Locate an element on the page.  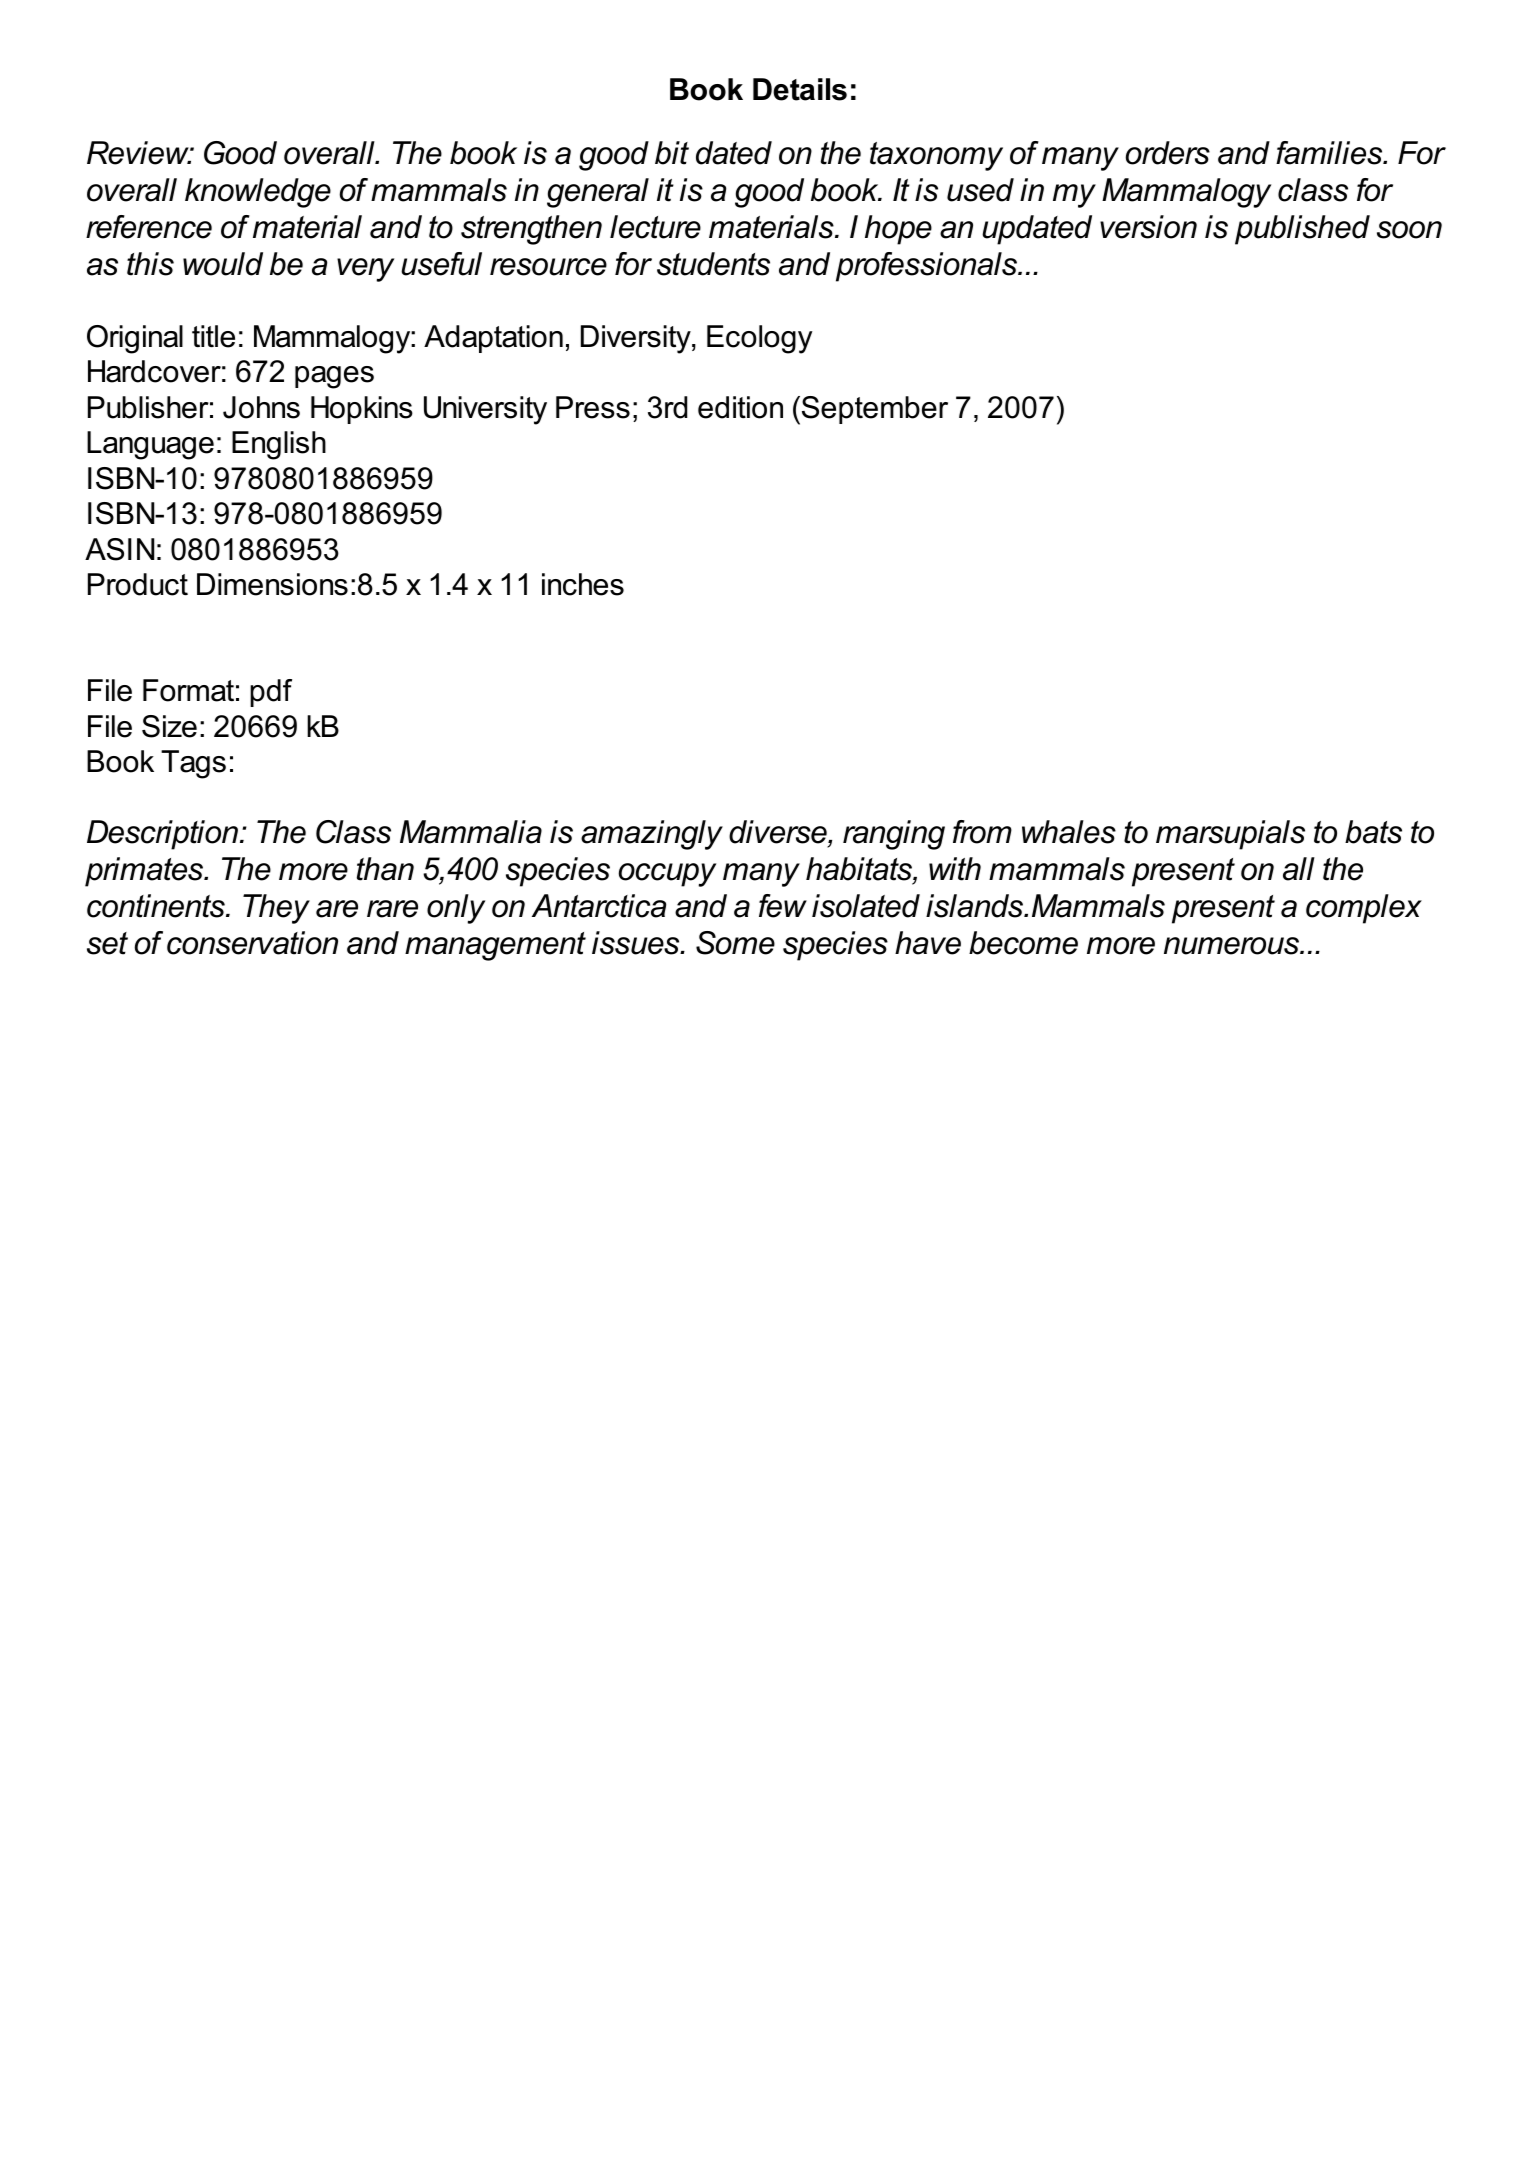
They is located at coordinates (276, 909).
